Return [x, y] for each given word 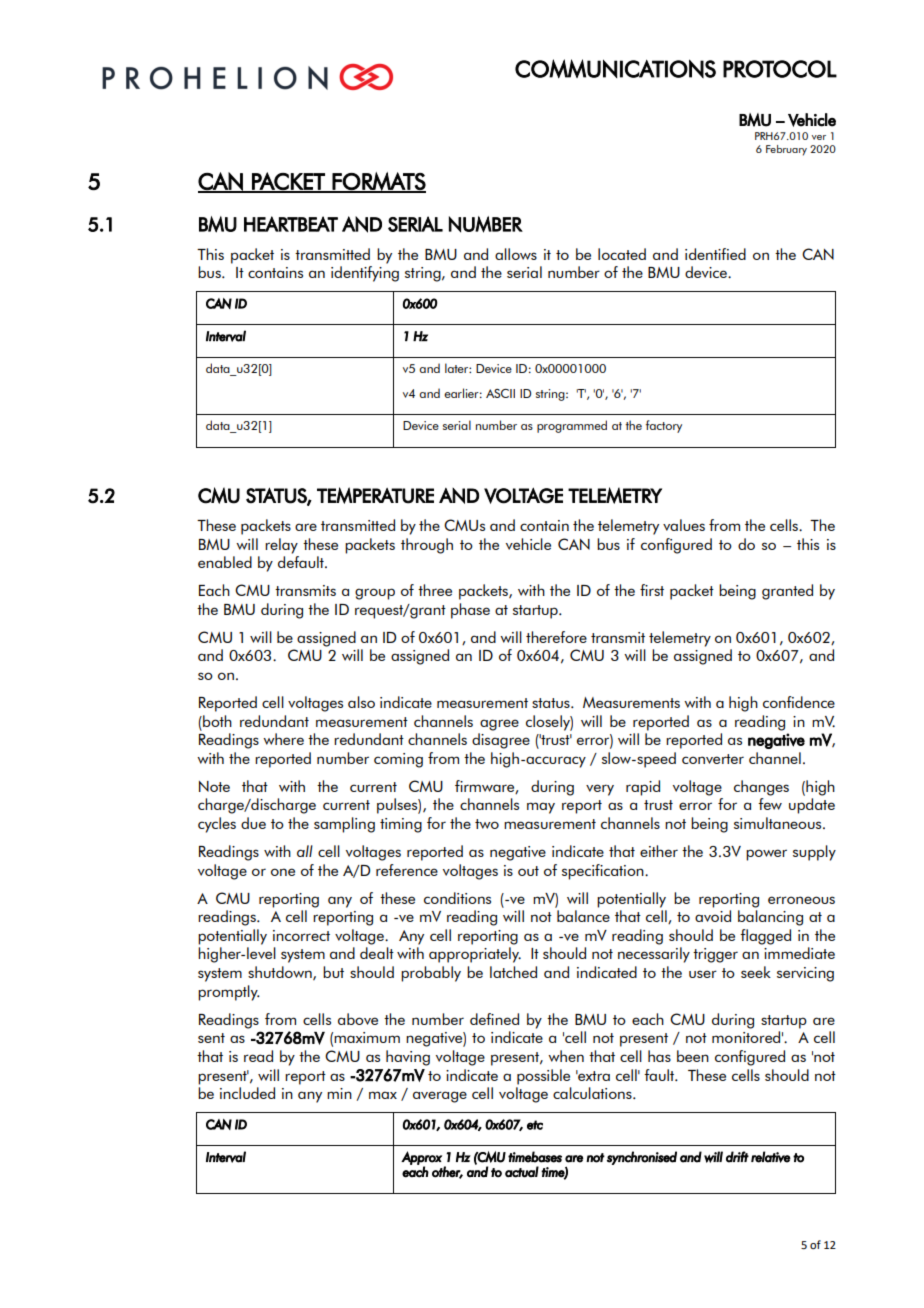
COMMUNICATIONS [615, 69]
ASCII [500, 393]
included [247, 1093]
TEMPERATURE [375, 495]
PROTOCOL [780, 69]
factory [664, 426]
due [253, 823]
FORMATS [378, 182]
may [541, 808]
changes [761, 788]
